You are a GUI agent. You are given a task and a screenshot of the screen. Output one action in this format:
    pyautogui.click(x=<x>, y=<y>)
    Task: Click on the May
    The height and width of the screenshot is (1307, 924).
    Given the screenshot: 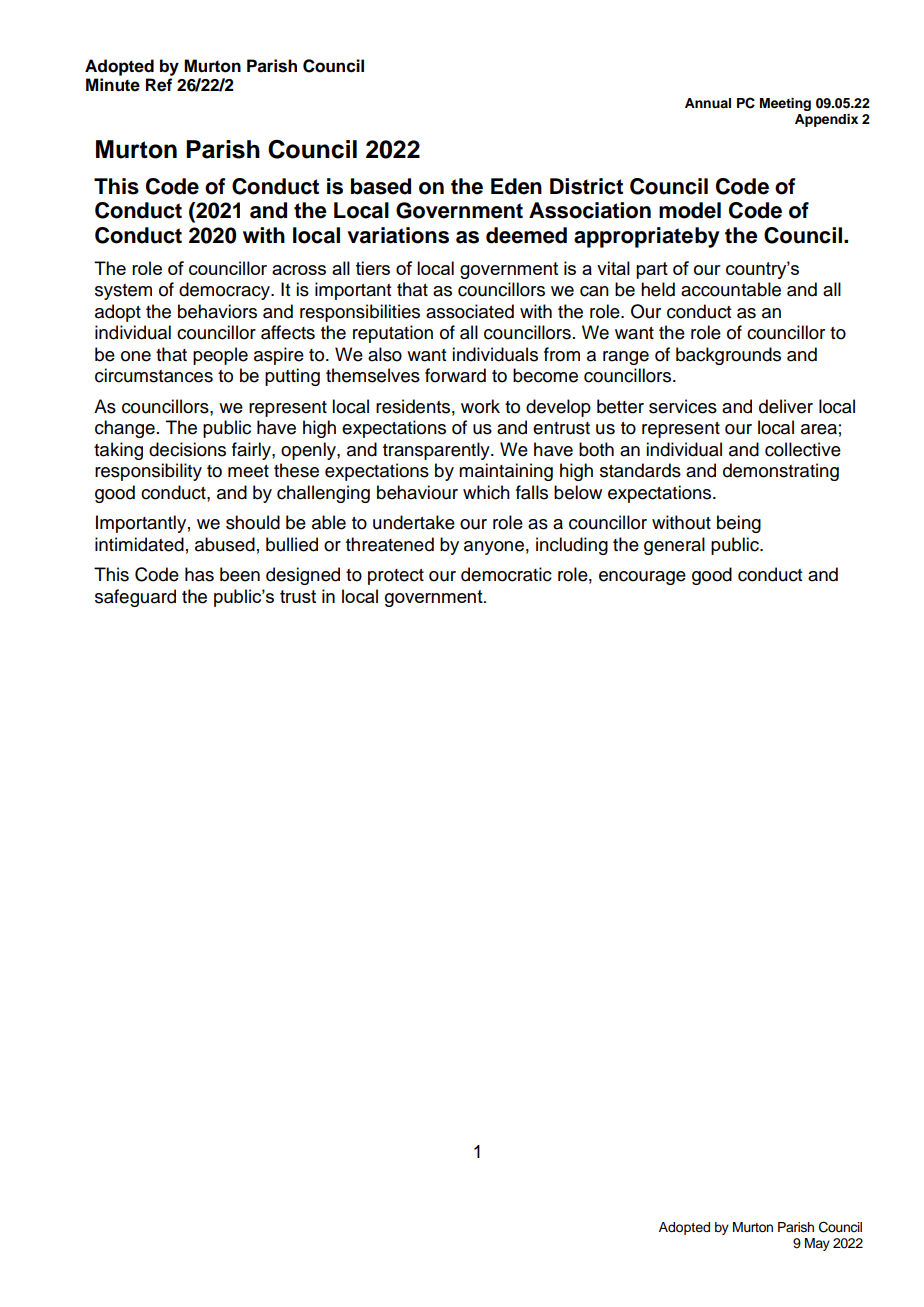 What is the action you would take?
    pyautogui.click(x=817, y=1244)
